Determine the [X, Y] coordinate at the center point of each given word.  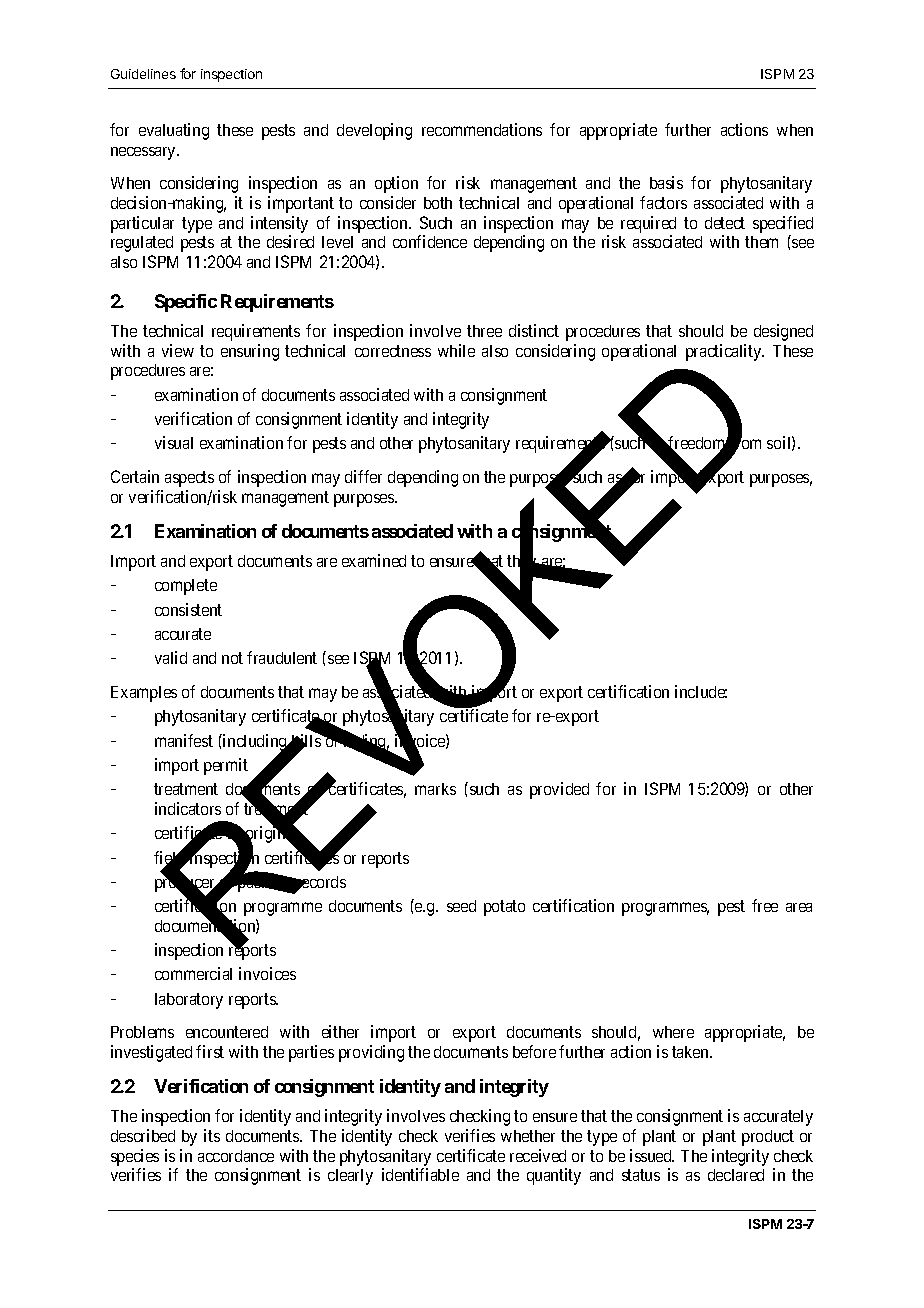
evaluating [174, 131]
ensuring [250, 352]
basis [666, 182]
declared [736, 1175]
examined [374, 560]
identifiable [420, 1174]
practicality [725, 352]
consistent [188, 609]
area [799, 907]
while [456, 350]
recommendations [482, 129]
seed [461, 906]
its [212, 1135]
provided [559, 790]
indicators [188, 808]
